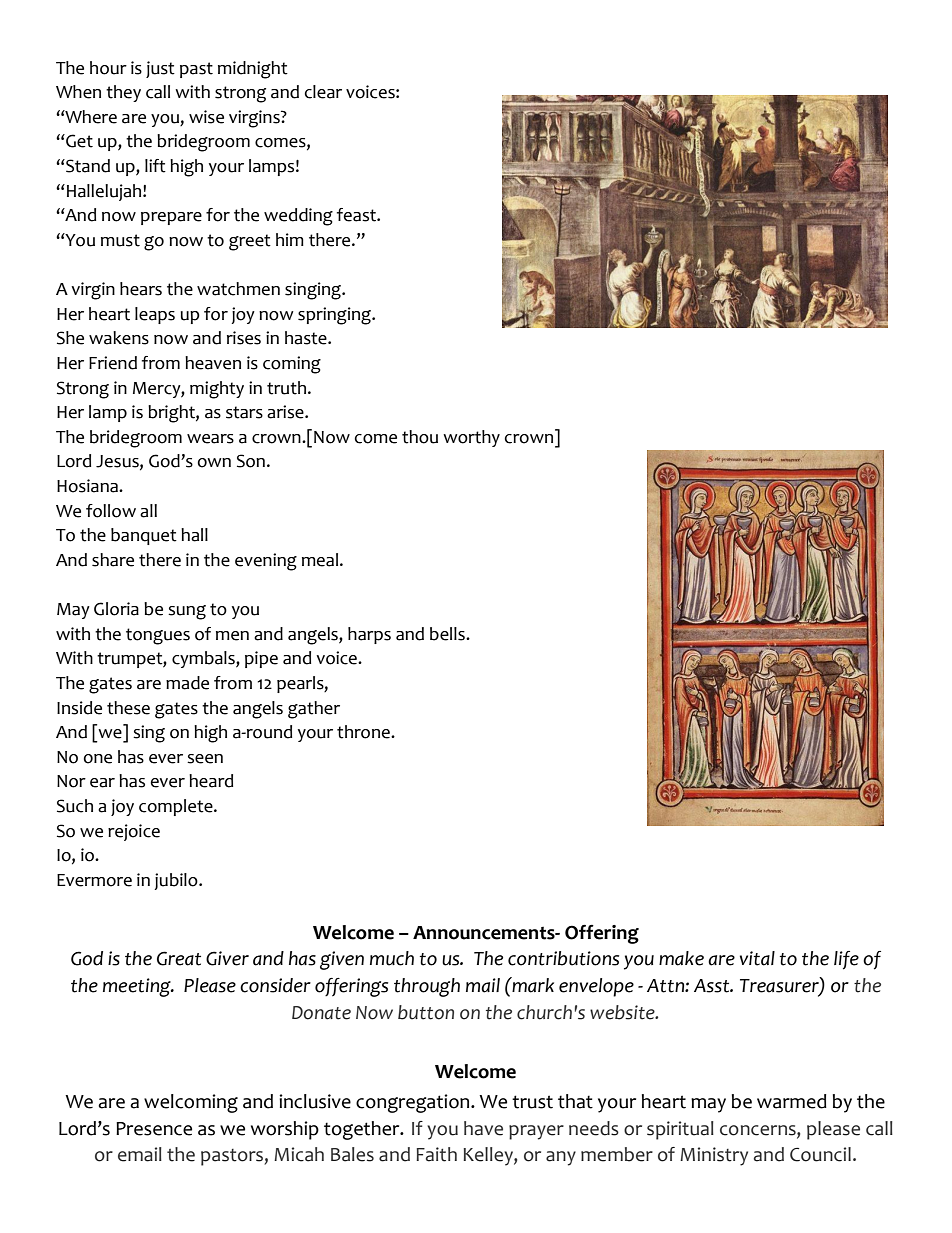 The height and width of the screenshot is (1233, 952). I want to click on vital, so click(757, 958).
